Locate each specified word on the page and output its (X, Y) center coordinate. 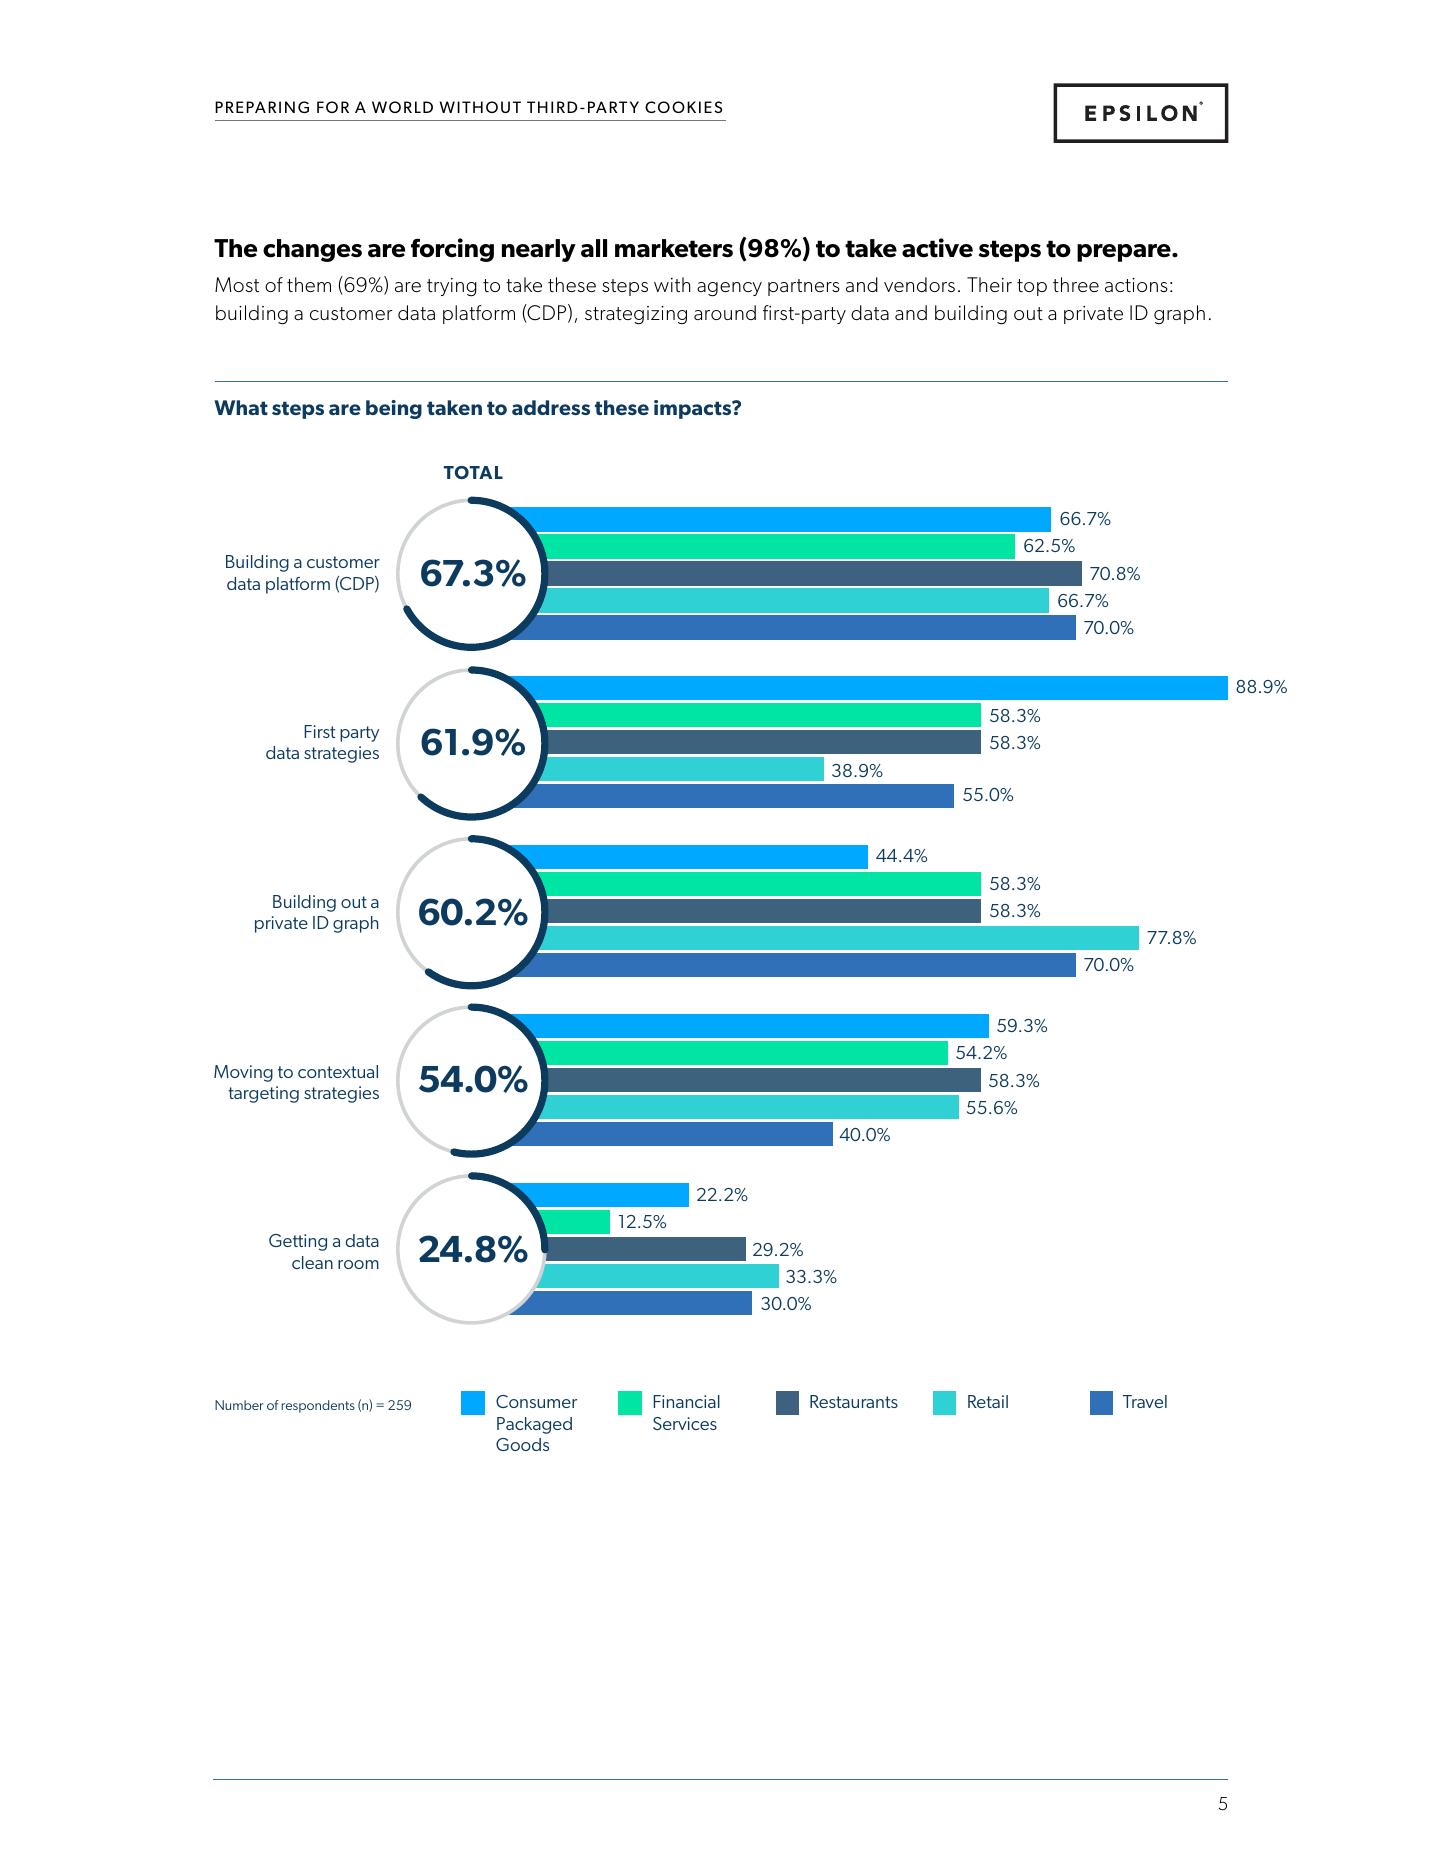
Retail (988, 1401)
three (1076, 284)
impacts (694, 409)
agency (729, 289)
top (1032, 287)
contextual (338, 1071)
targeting (263, 1094)
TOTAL (473, 472)
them (309, 284)
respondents (318, 1406)
